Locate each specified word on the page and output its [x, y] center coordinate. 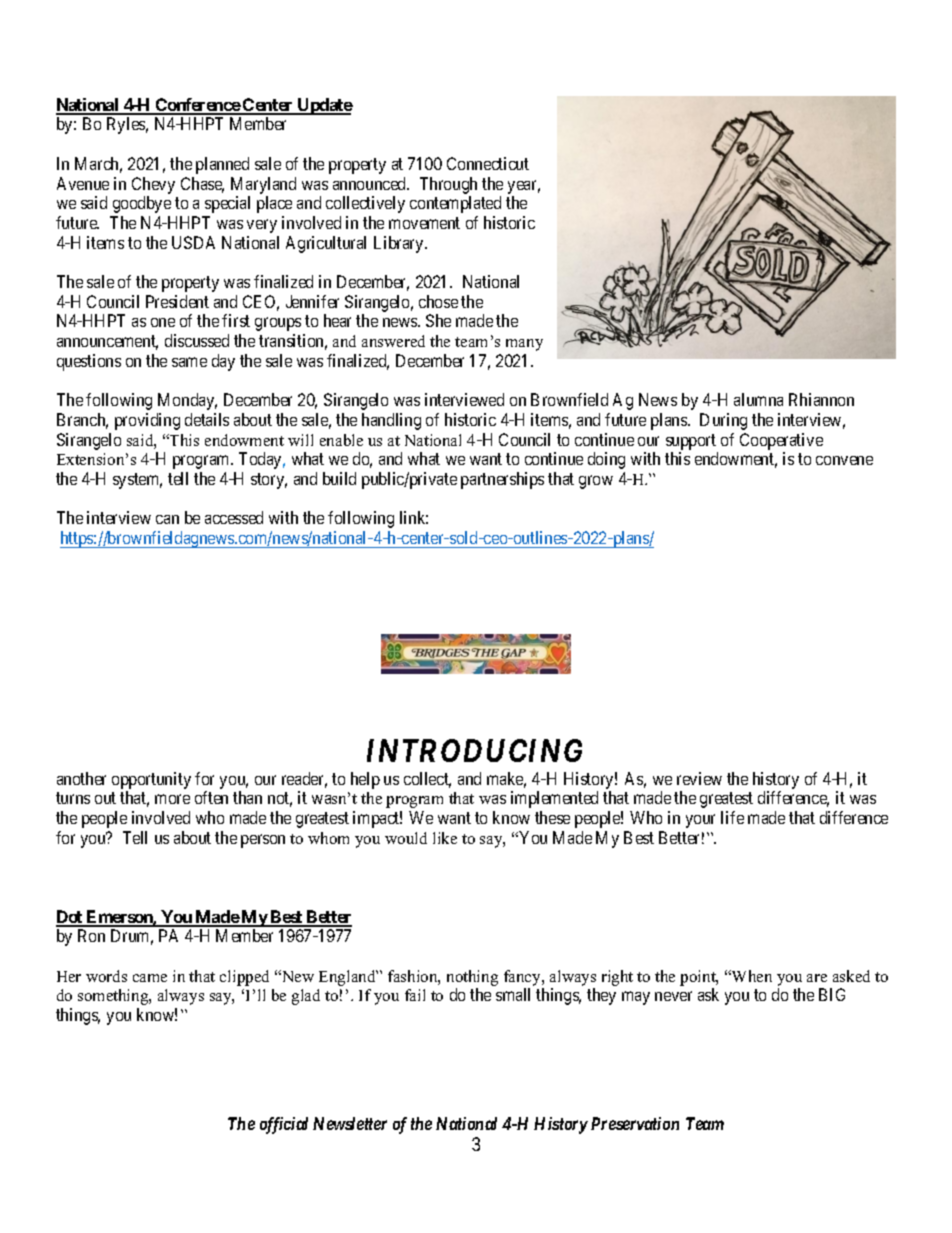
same [189, 362]
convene [844, 460]
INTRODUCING [474, 750]
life [732, 817]
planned [222, 165]
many [524, 345]
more [172, 799]
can [167, 519]
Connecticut [488, 163]
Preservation [635, 1123]
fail [415, 995]
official [284, 1125]
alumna [758, 399]
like [445, 838]
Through [448, 185]
